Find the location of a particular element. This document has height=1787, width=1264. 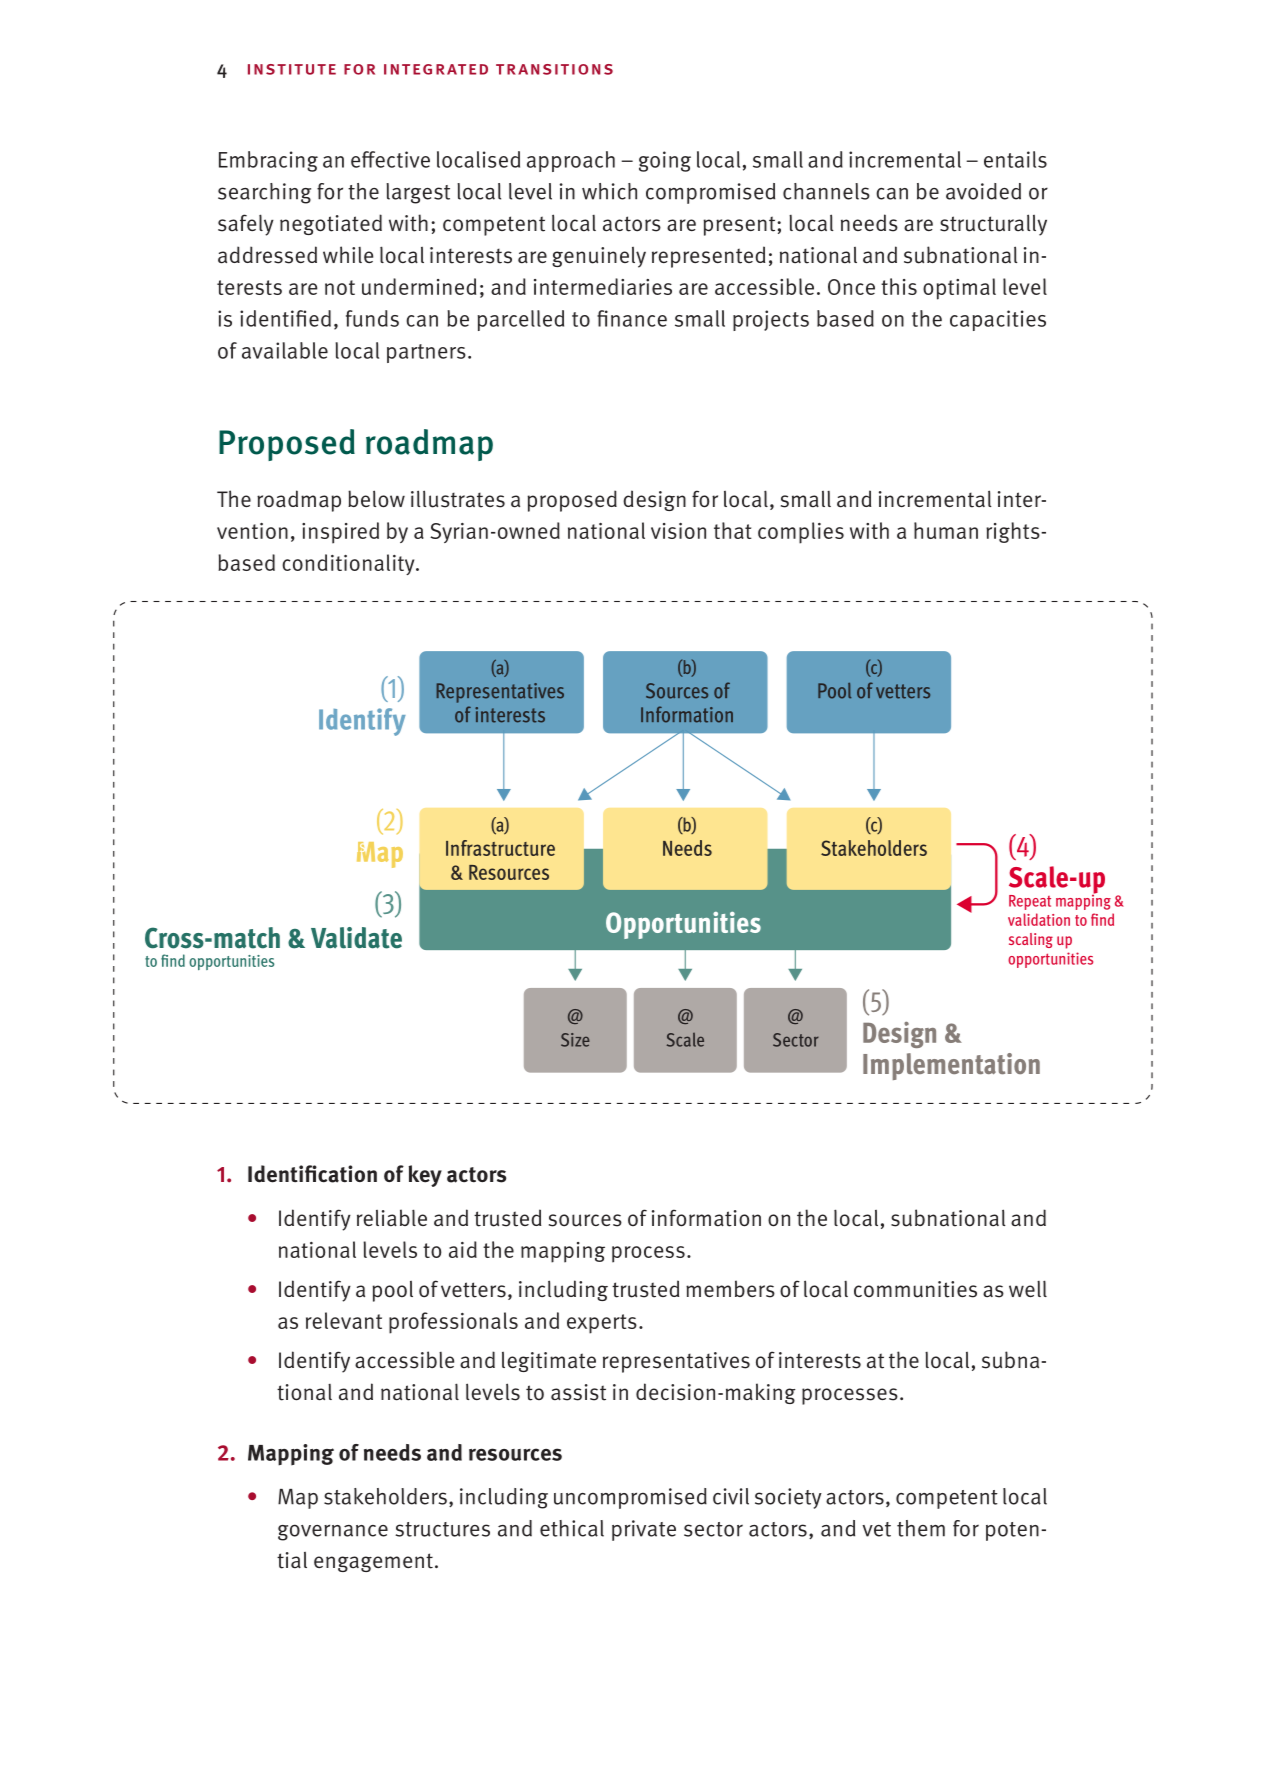

human is located at coordinates (946, 530).
